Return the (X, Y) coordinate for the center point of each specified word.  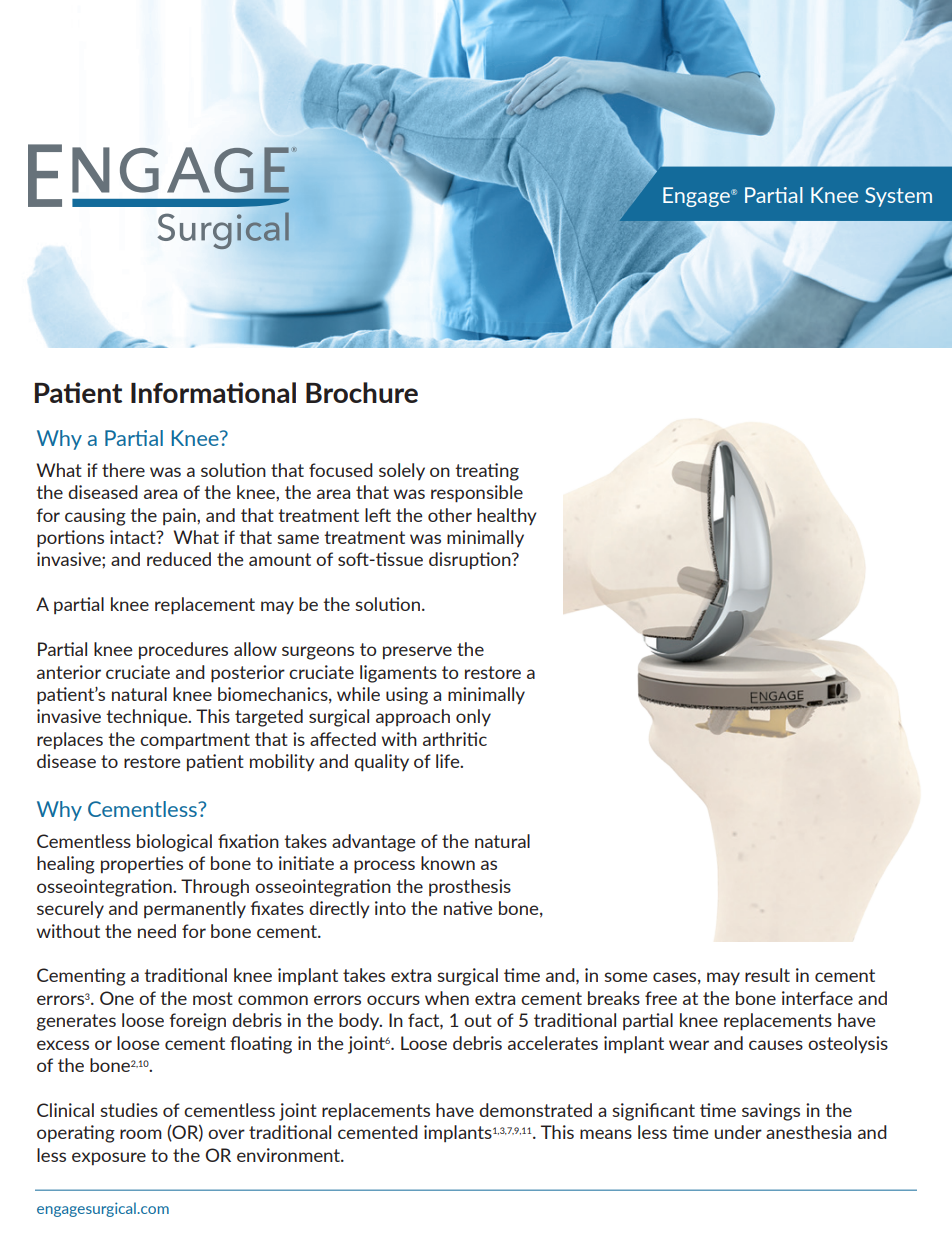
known (448, 863)
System (898, 197)
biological (174, 843)
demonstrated (535, 1110)
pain (180, 516)
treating (487, 472)
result (767, 975)
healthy (506, 516)
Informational (213, 392)
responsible (477, 494)
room (141, 1134)
